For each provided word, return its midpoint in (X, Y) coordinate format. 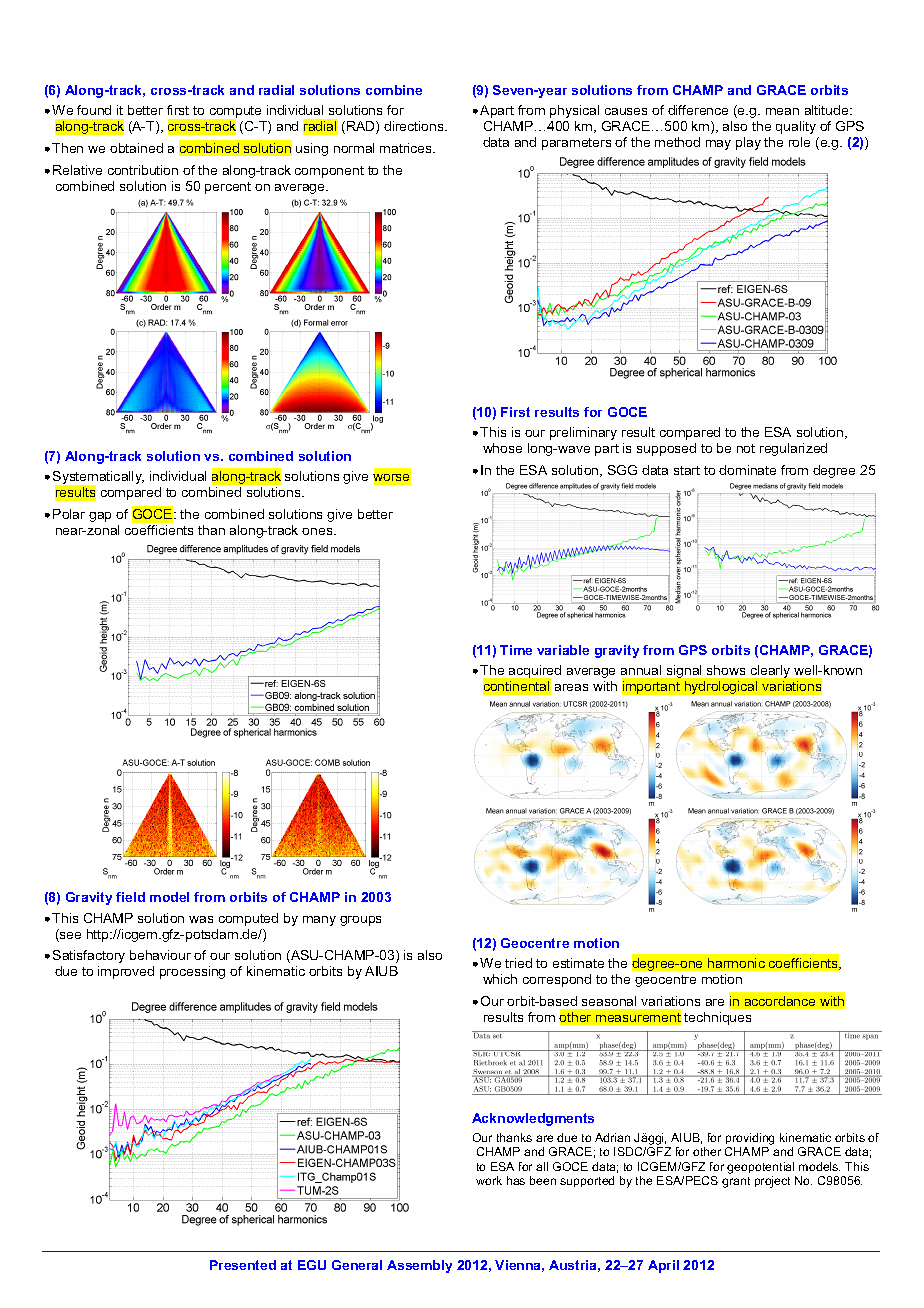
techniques (717, 1018)
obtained (136, 148)
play (748, 143)
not (746, 448)
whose (502, 448)
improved (126, 972)
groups (360, 921)
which (500, 979)
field (130, 897)
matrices (407, 148)
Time (516, 650)
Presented (243, 1265)
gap (100, 517)
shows (726, 670)
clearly (770, 671)
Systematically (98, 479)
